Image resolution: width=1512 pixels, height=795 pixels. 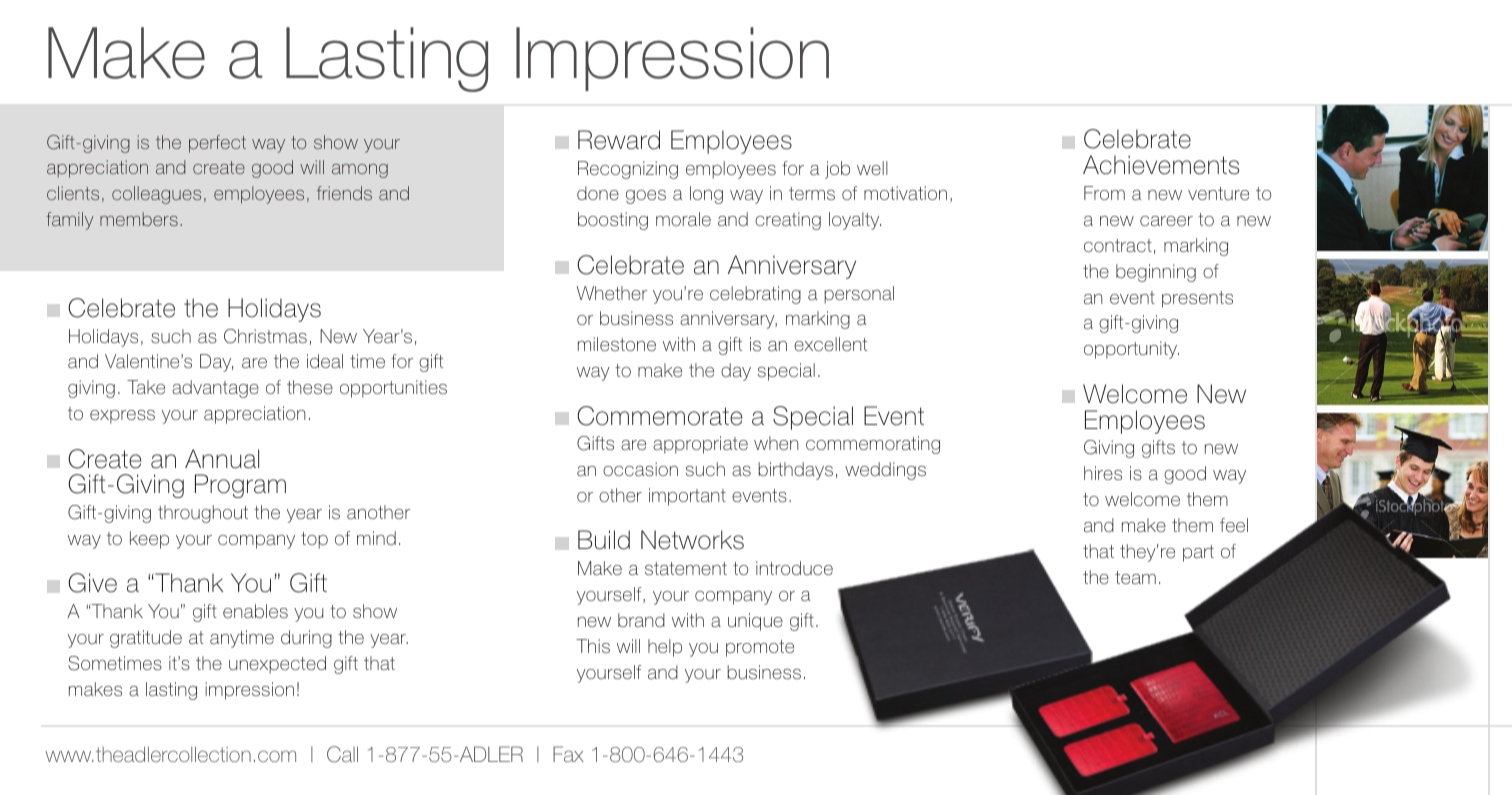 What do you see at coordinates (617, 344) in the image?
I see `milestone` at bounding box center [617, 344].
